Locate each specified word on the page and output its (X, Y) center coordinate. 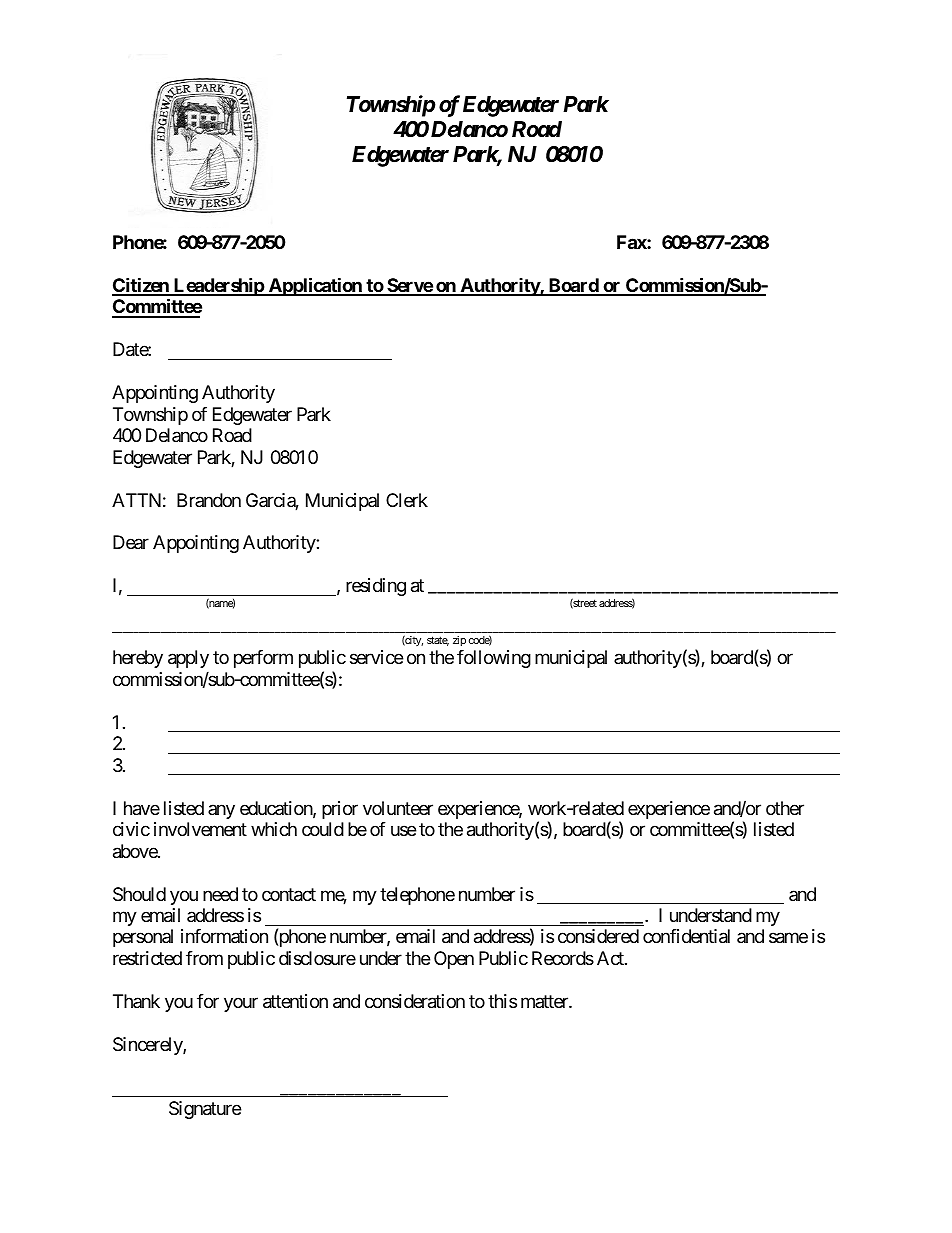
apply (188, 659)
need (220, 894)
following (494, 659)
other (785, 808)
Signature (205, 1110)
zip (459, 641)
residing (376, 587)
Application (315, 286)
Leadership (218, 286)
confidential (686, 936)
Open (454, 960)
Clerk (407, 500)
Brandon (209, 500)
